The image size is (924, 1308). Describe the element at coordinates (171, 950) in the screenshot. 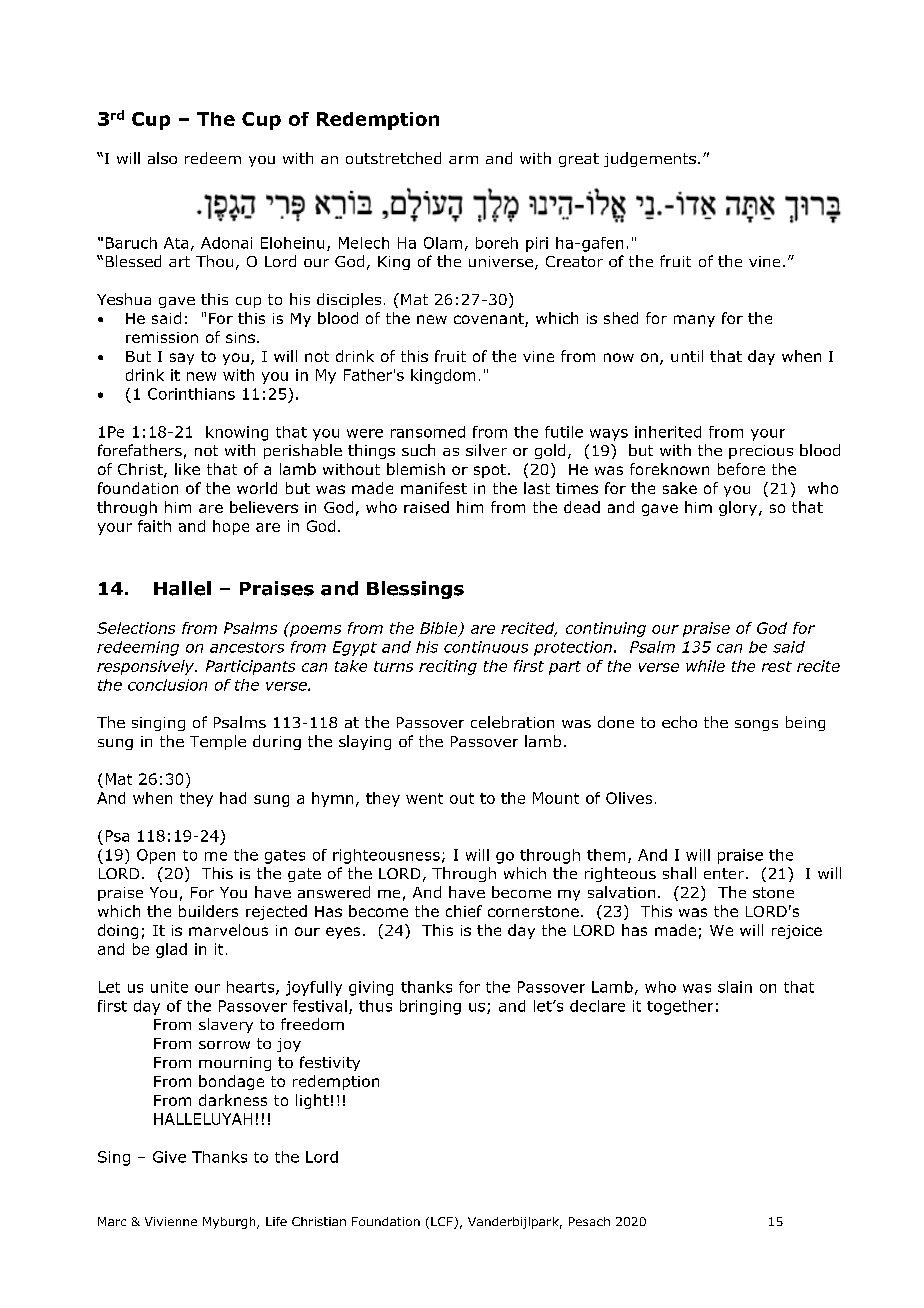

I see `glad` at that location.
